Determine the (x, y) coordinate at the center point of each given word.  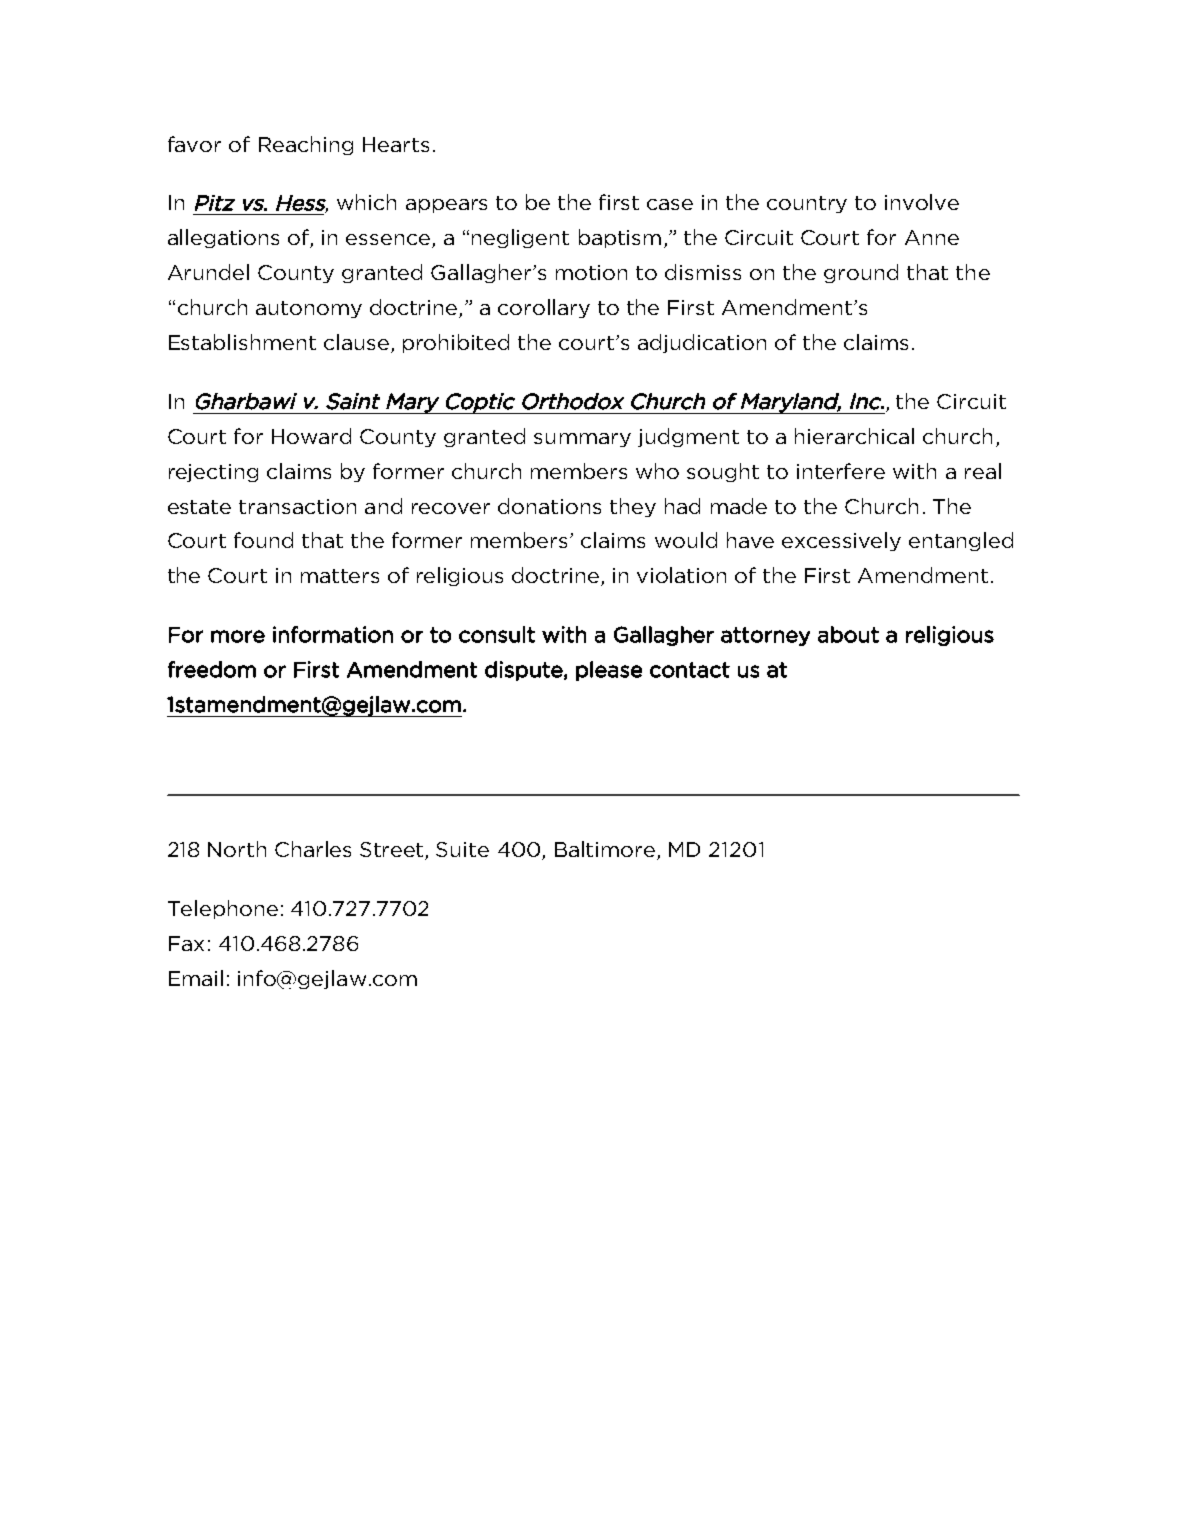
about (848, 634)
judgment (688, 437)
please (609, 671)
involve (922, 202)
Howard (311, 436)
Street (393, 851)
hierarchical (854, 436)
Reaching (306, 145)
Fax (186, 943)
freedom (212, 669)
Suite (462, 849)
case (670, 204)
